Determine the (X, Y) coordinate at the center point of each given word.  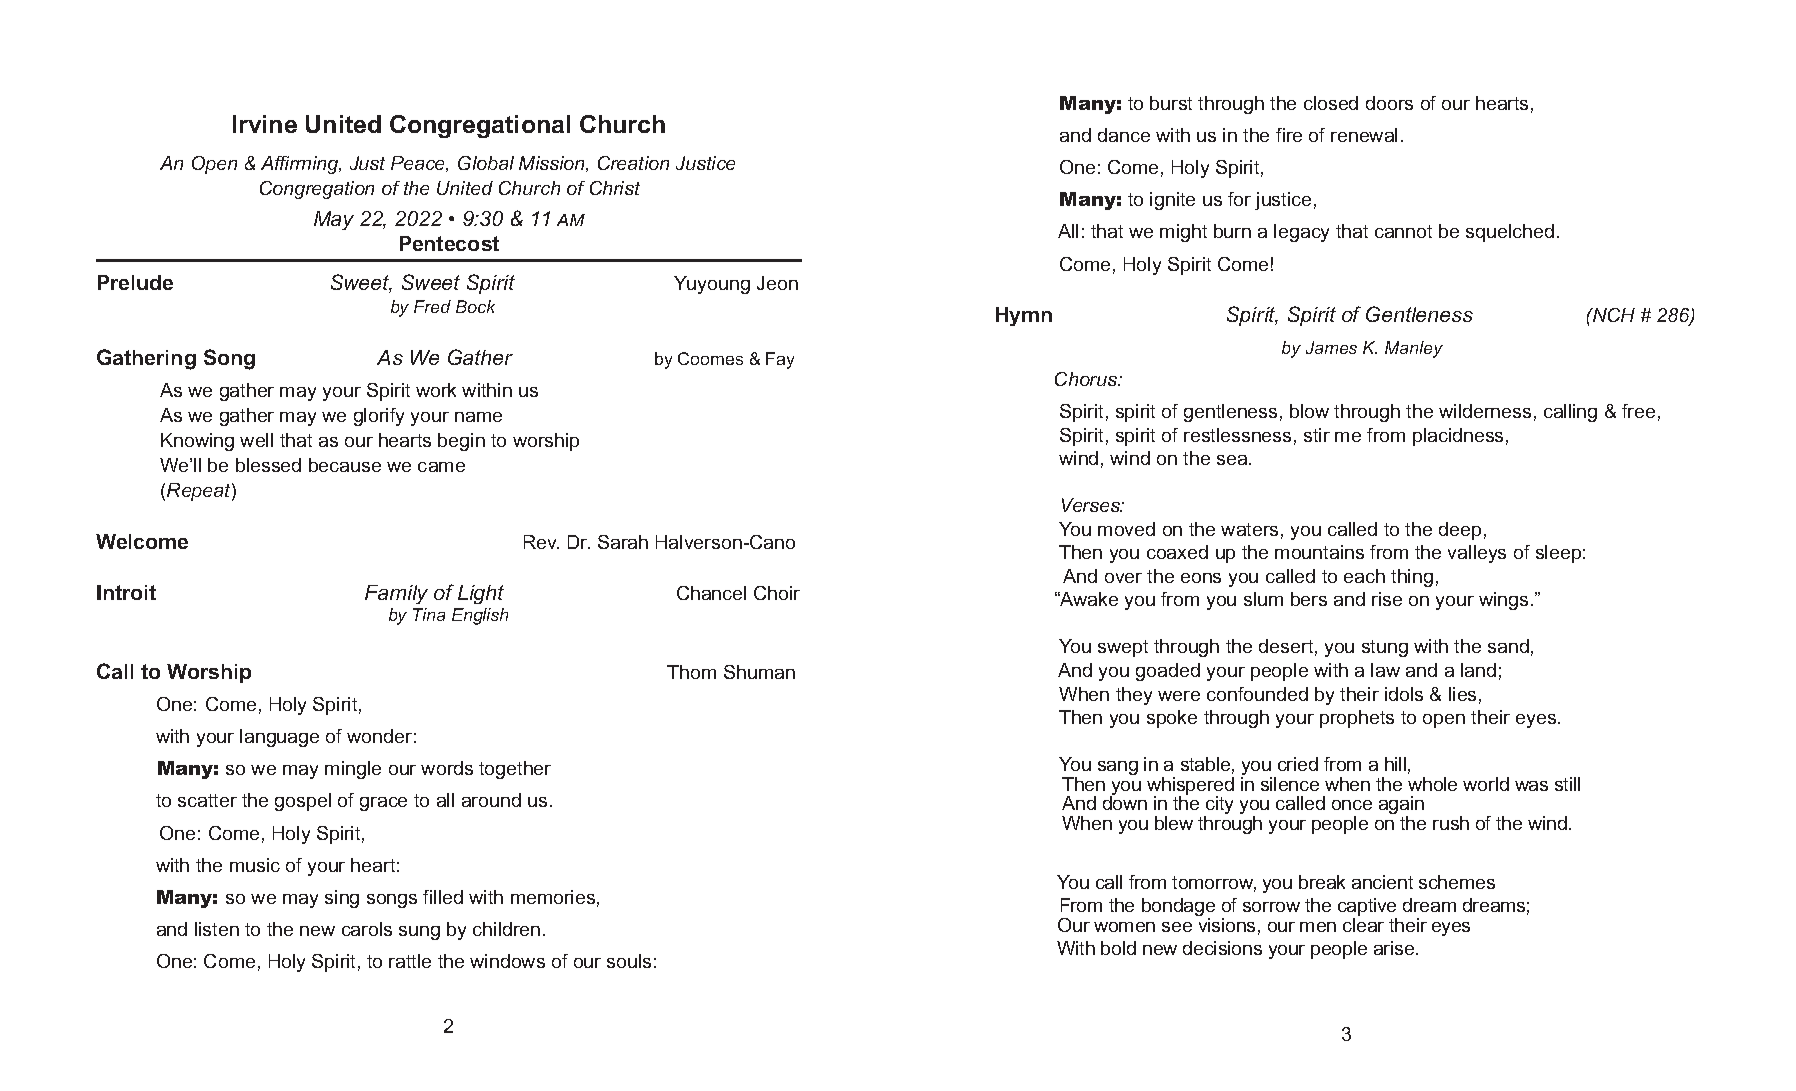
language (279, 738)
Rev (541, 542)
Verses (1092, 505)
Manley (1414, 349)
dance (1124, 135)
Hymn (1024, 316)
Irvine (265, 124)
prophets (1357, 719)
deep (1460, 531)
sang (1118, 768)
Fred (432, 306)
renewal (1364, 135)
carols (367, 929)
